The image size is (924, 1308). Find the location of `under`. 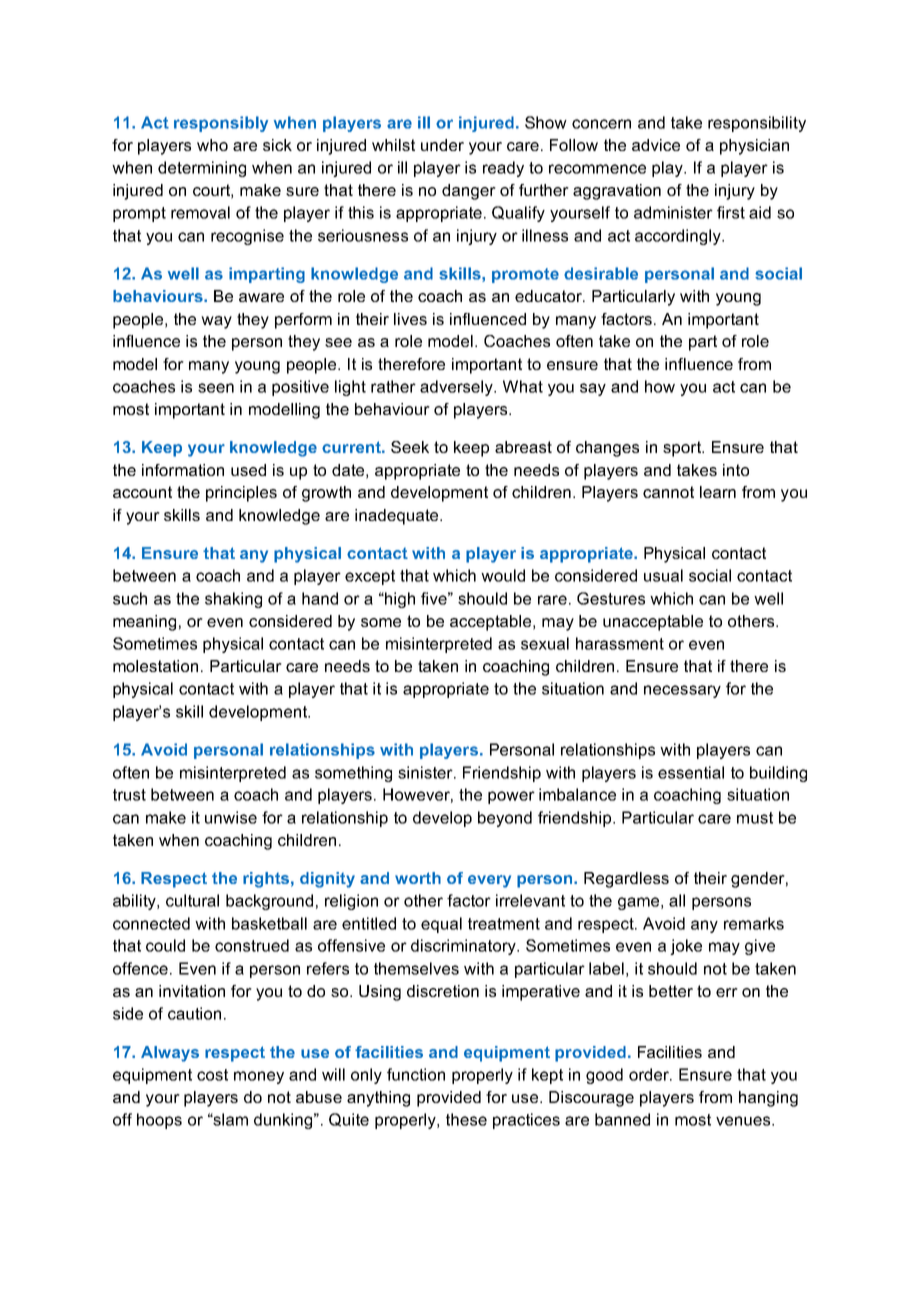

under is located at coordinates (442, 145).
